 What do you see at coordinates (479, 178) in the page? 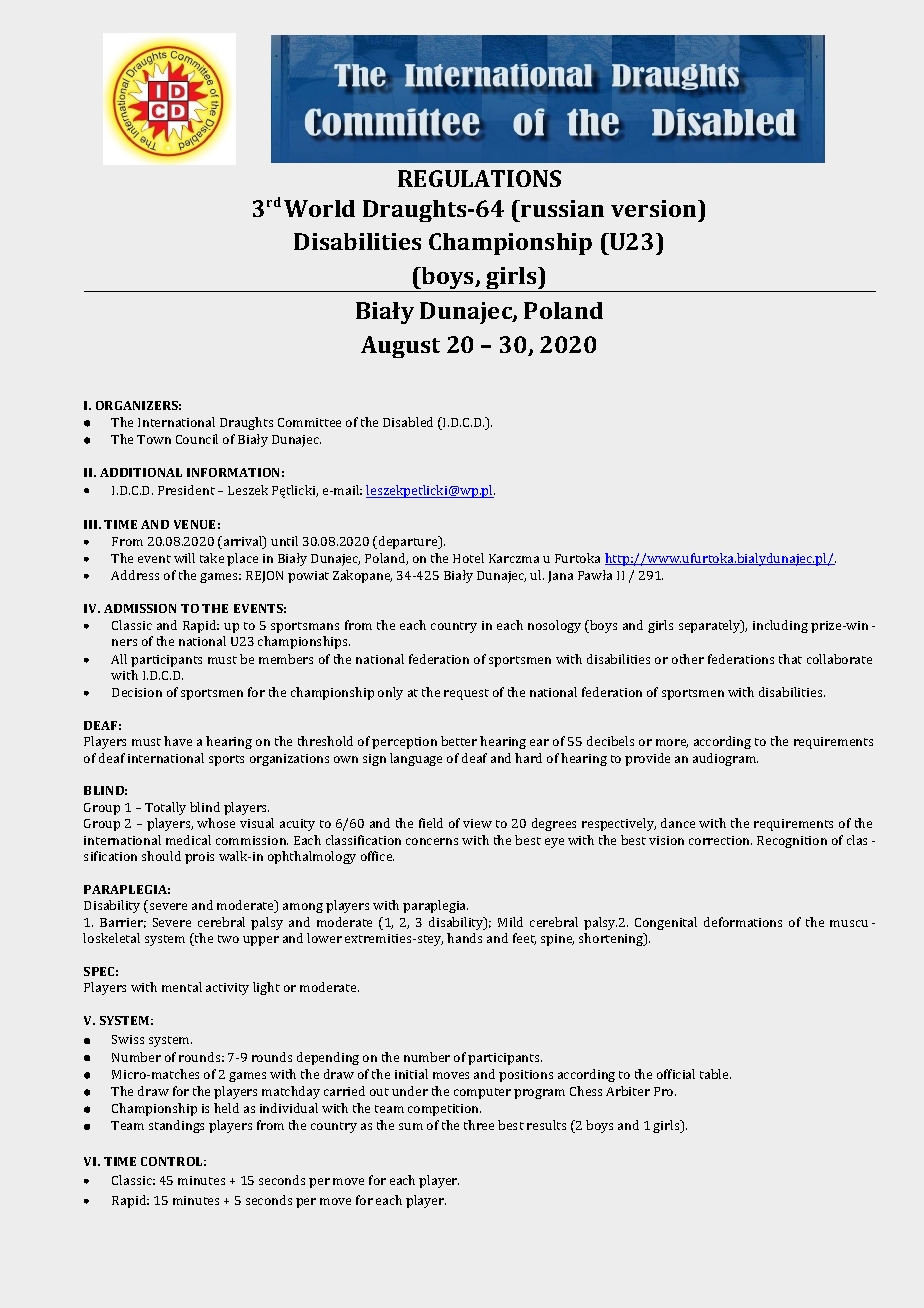
I see `REGULATIONS` at bounding box center [479, 178].
